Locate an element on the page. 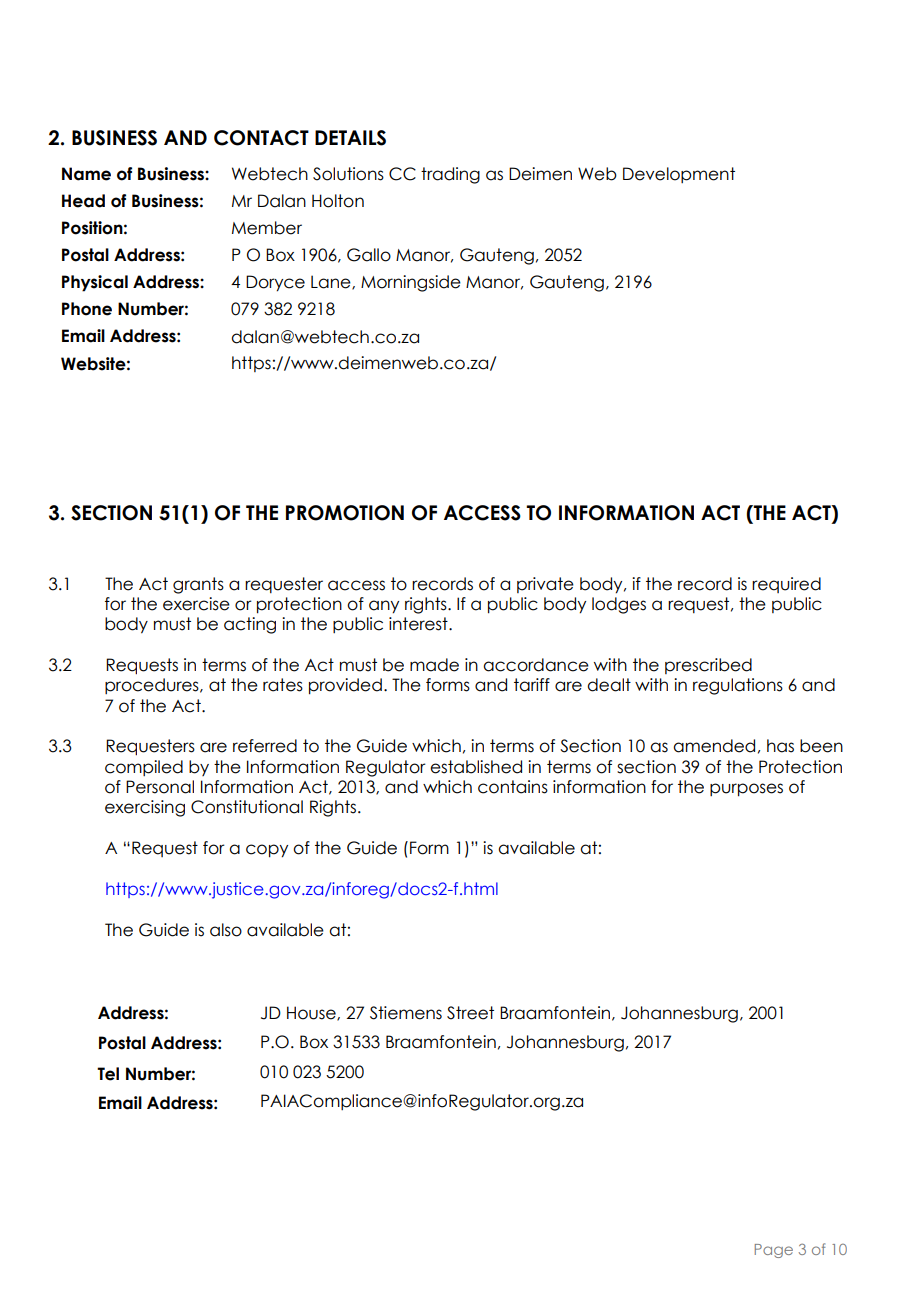 The image size is (924, 1308). Street is located at coordinates (470, 1013).
